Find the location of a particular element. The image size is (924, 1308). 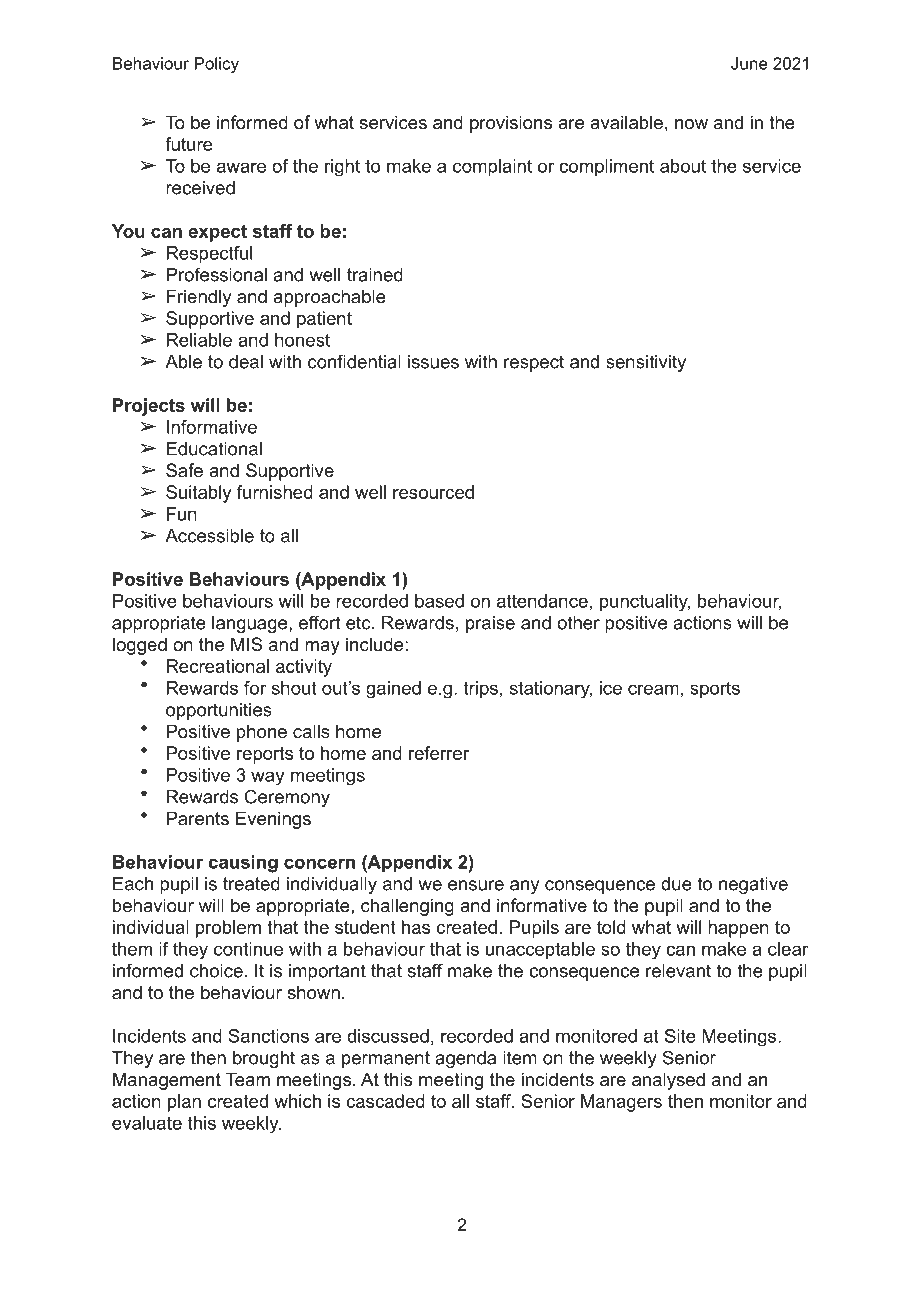

now is located at coordinates (691, 124).
